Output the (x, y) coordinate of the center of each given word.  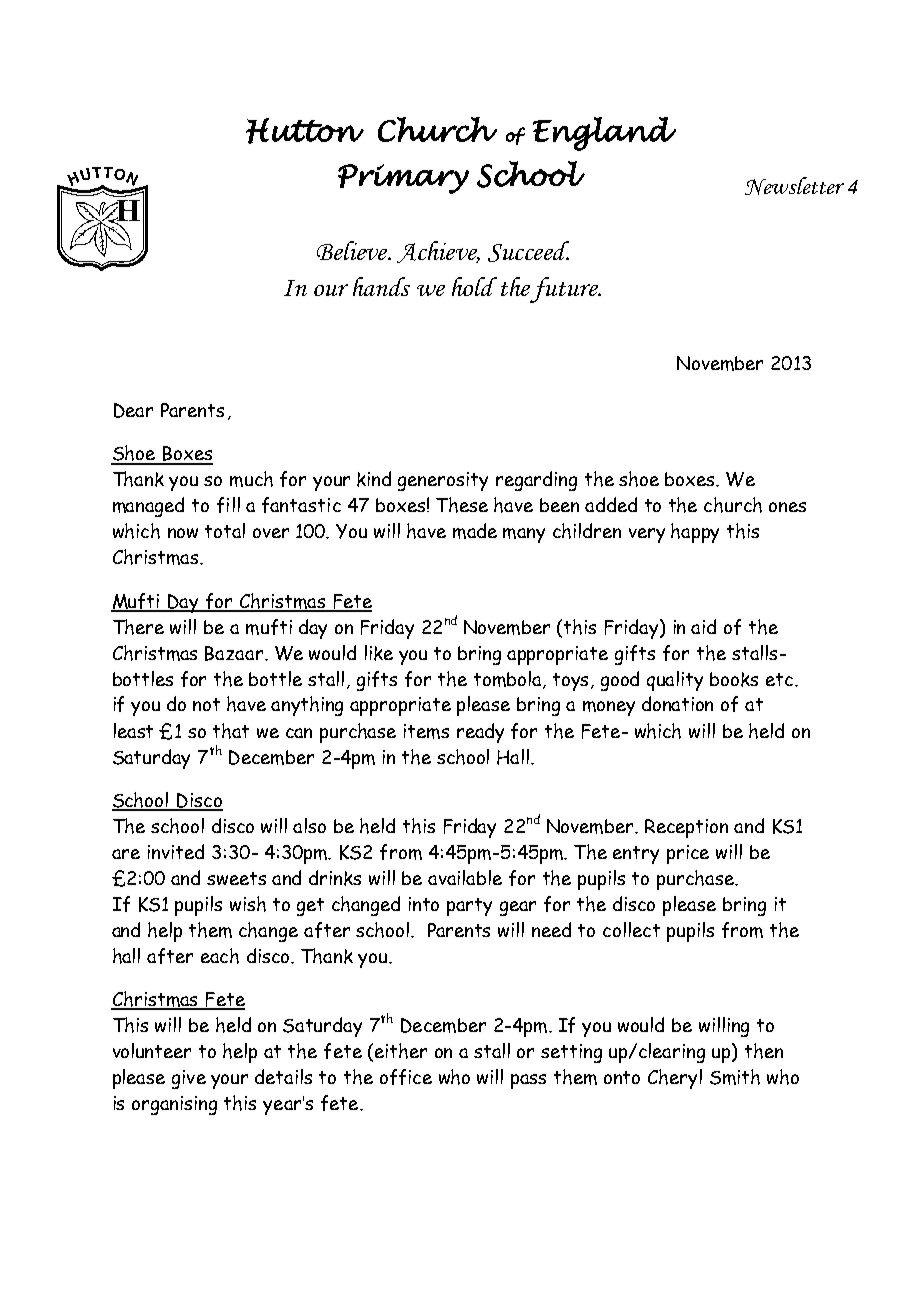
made (475, 531)
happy (695, 533)
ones (787, 507)
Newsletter (794, 186)
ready (480, 733)
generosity (443, 481)
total (225, 530)
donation (677, 703)
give (189, 1079)
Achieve (438, 252)
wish (248, 904)
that (231, 731)
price (688, 854)
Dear (133, 410)
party (469, 907)
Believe (353, 250)
